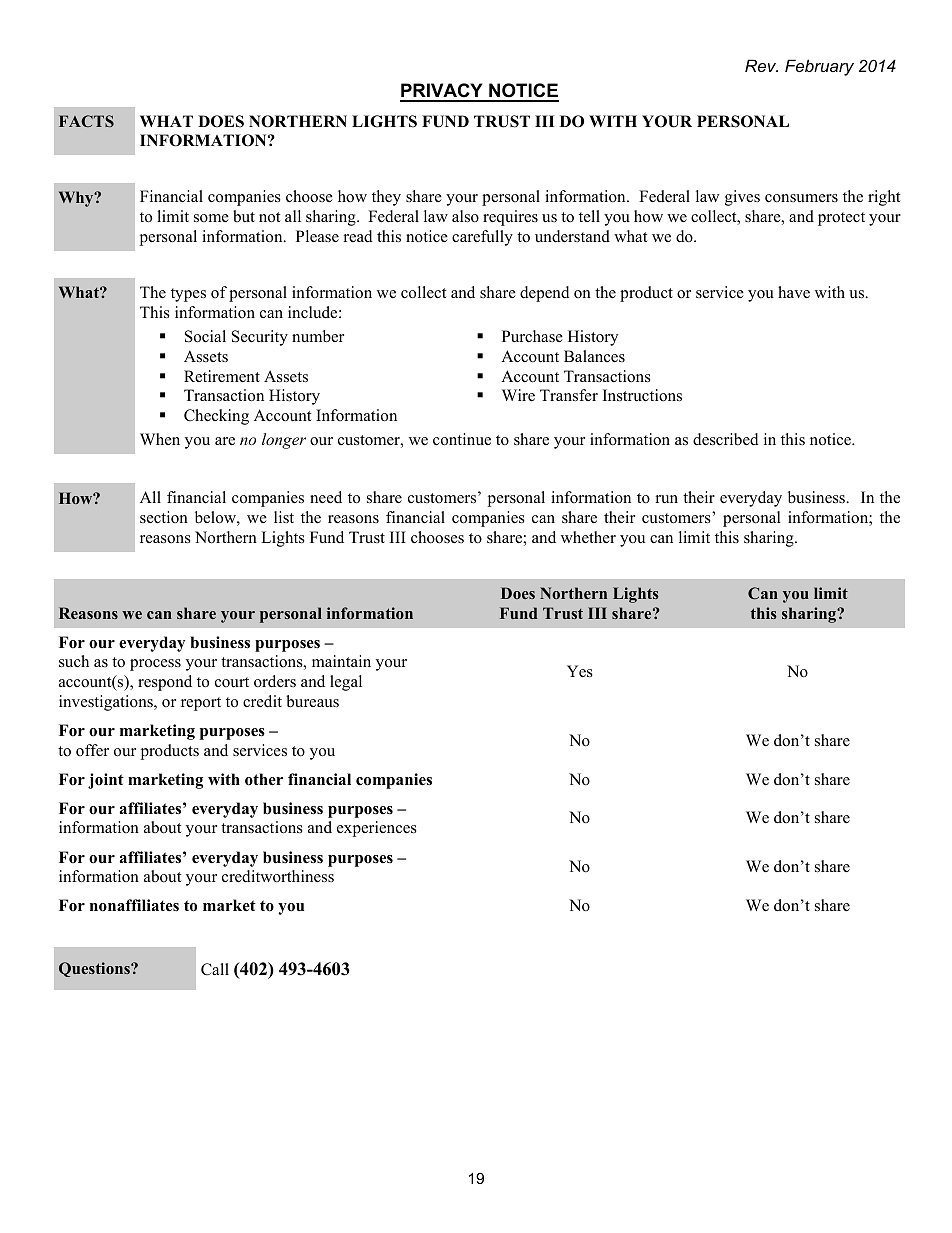 The height and width of the document is (1233, 952). Describe the element at coordinates (222, 376) in the document. I see `Retirement` at that location.
